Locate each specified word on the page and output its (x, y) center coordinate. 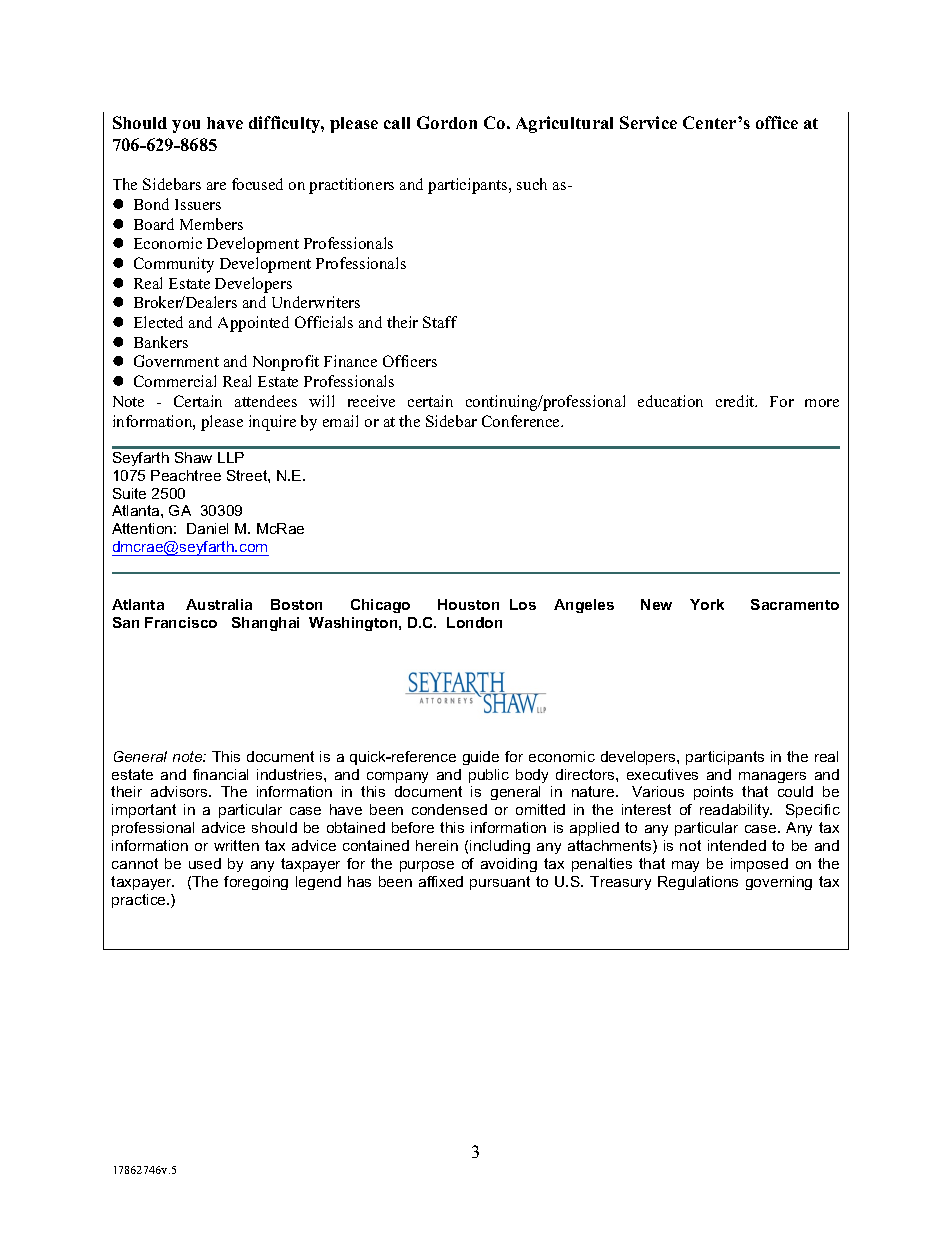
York (707, 604)
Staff (440, 322)
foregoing (256, 883)
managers (772, 777)
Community (174, 265)
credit (736, 401)
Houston (468, 604)
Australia (219, 604)
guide (481, 758)
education (670, 401)
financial (220, 774)
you (186, 126)
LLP (231, 457)
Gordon (447, 122)
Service (648, 122)
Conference (522, 421)
